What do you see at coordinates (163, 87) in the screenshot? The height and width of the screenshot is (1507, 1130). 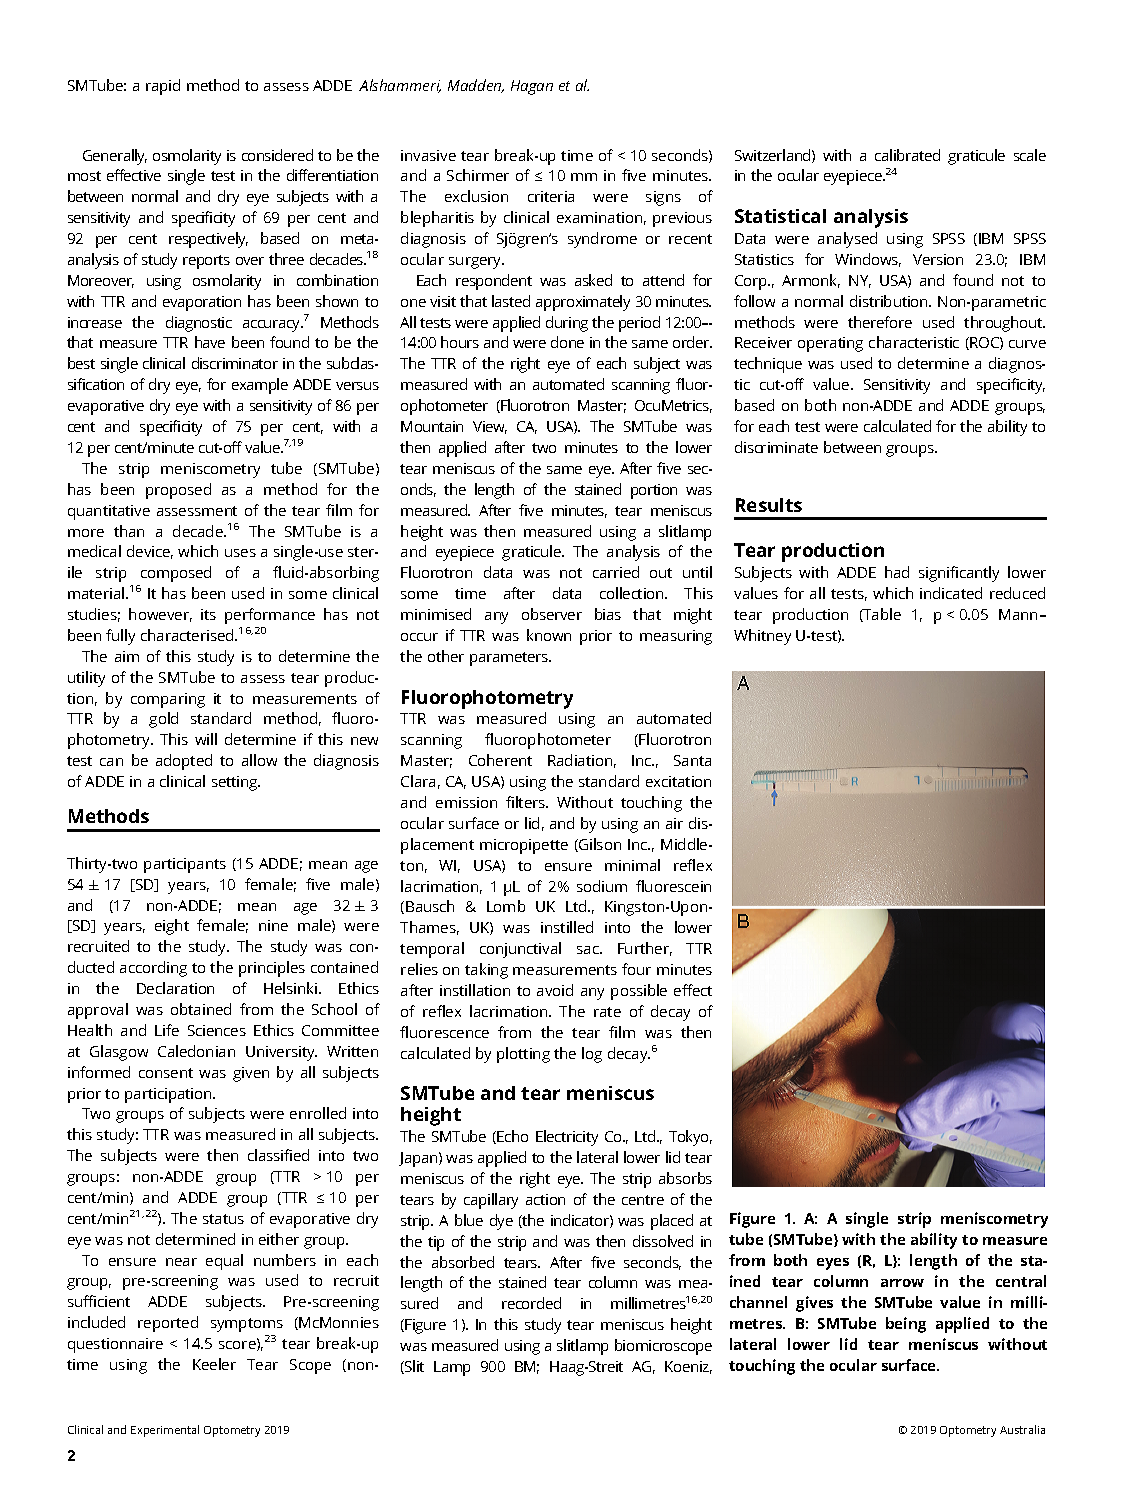 I see `rapid` at bounding box center [163, 87].
